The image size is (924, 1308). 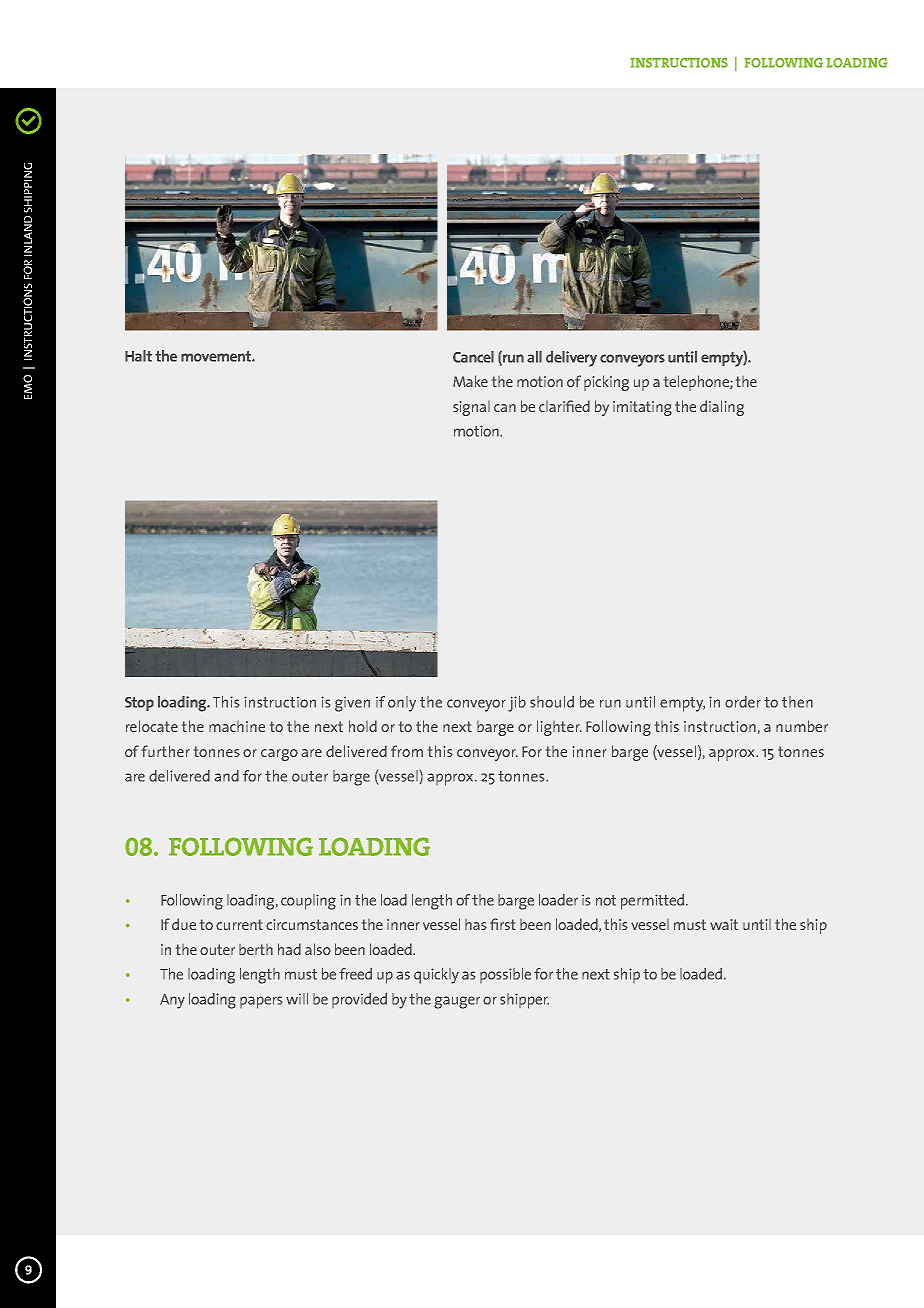 I want to click on Stop, so click(x=139, y=704).
